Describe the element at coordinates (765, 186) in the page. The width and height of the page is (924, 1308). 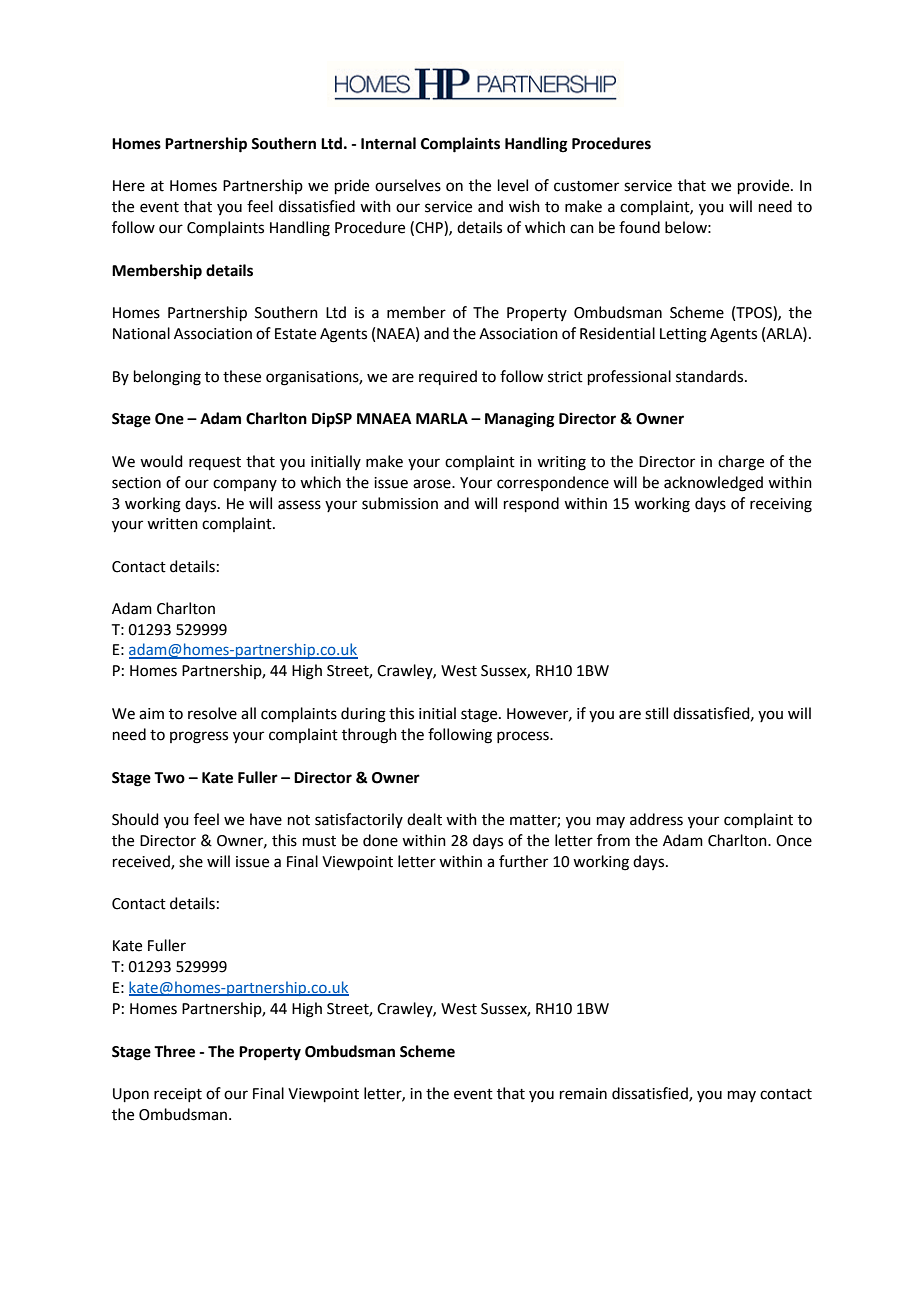
I see `provide` at that location.
